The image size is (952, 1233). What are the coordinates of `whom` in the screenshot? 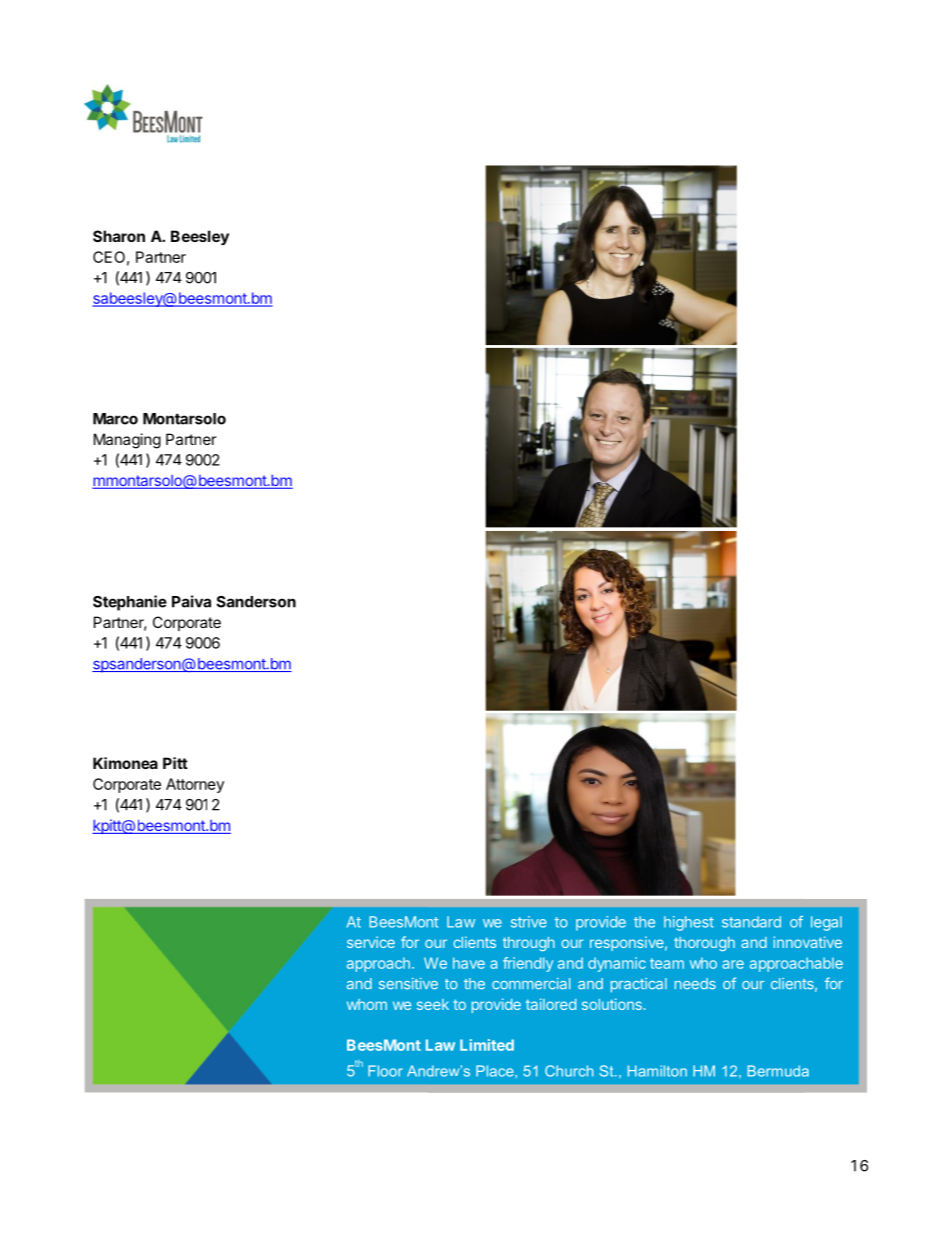 It's located at (367, 1004).
